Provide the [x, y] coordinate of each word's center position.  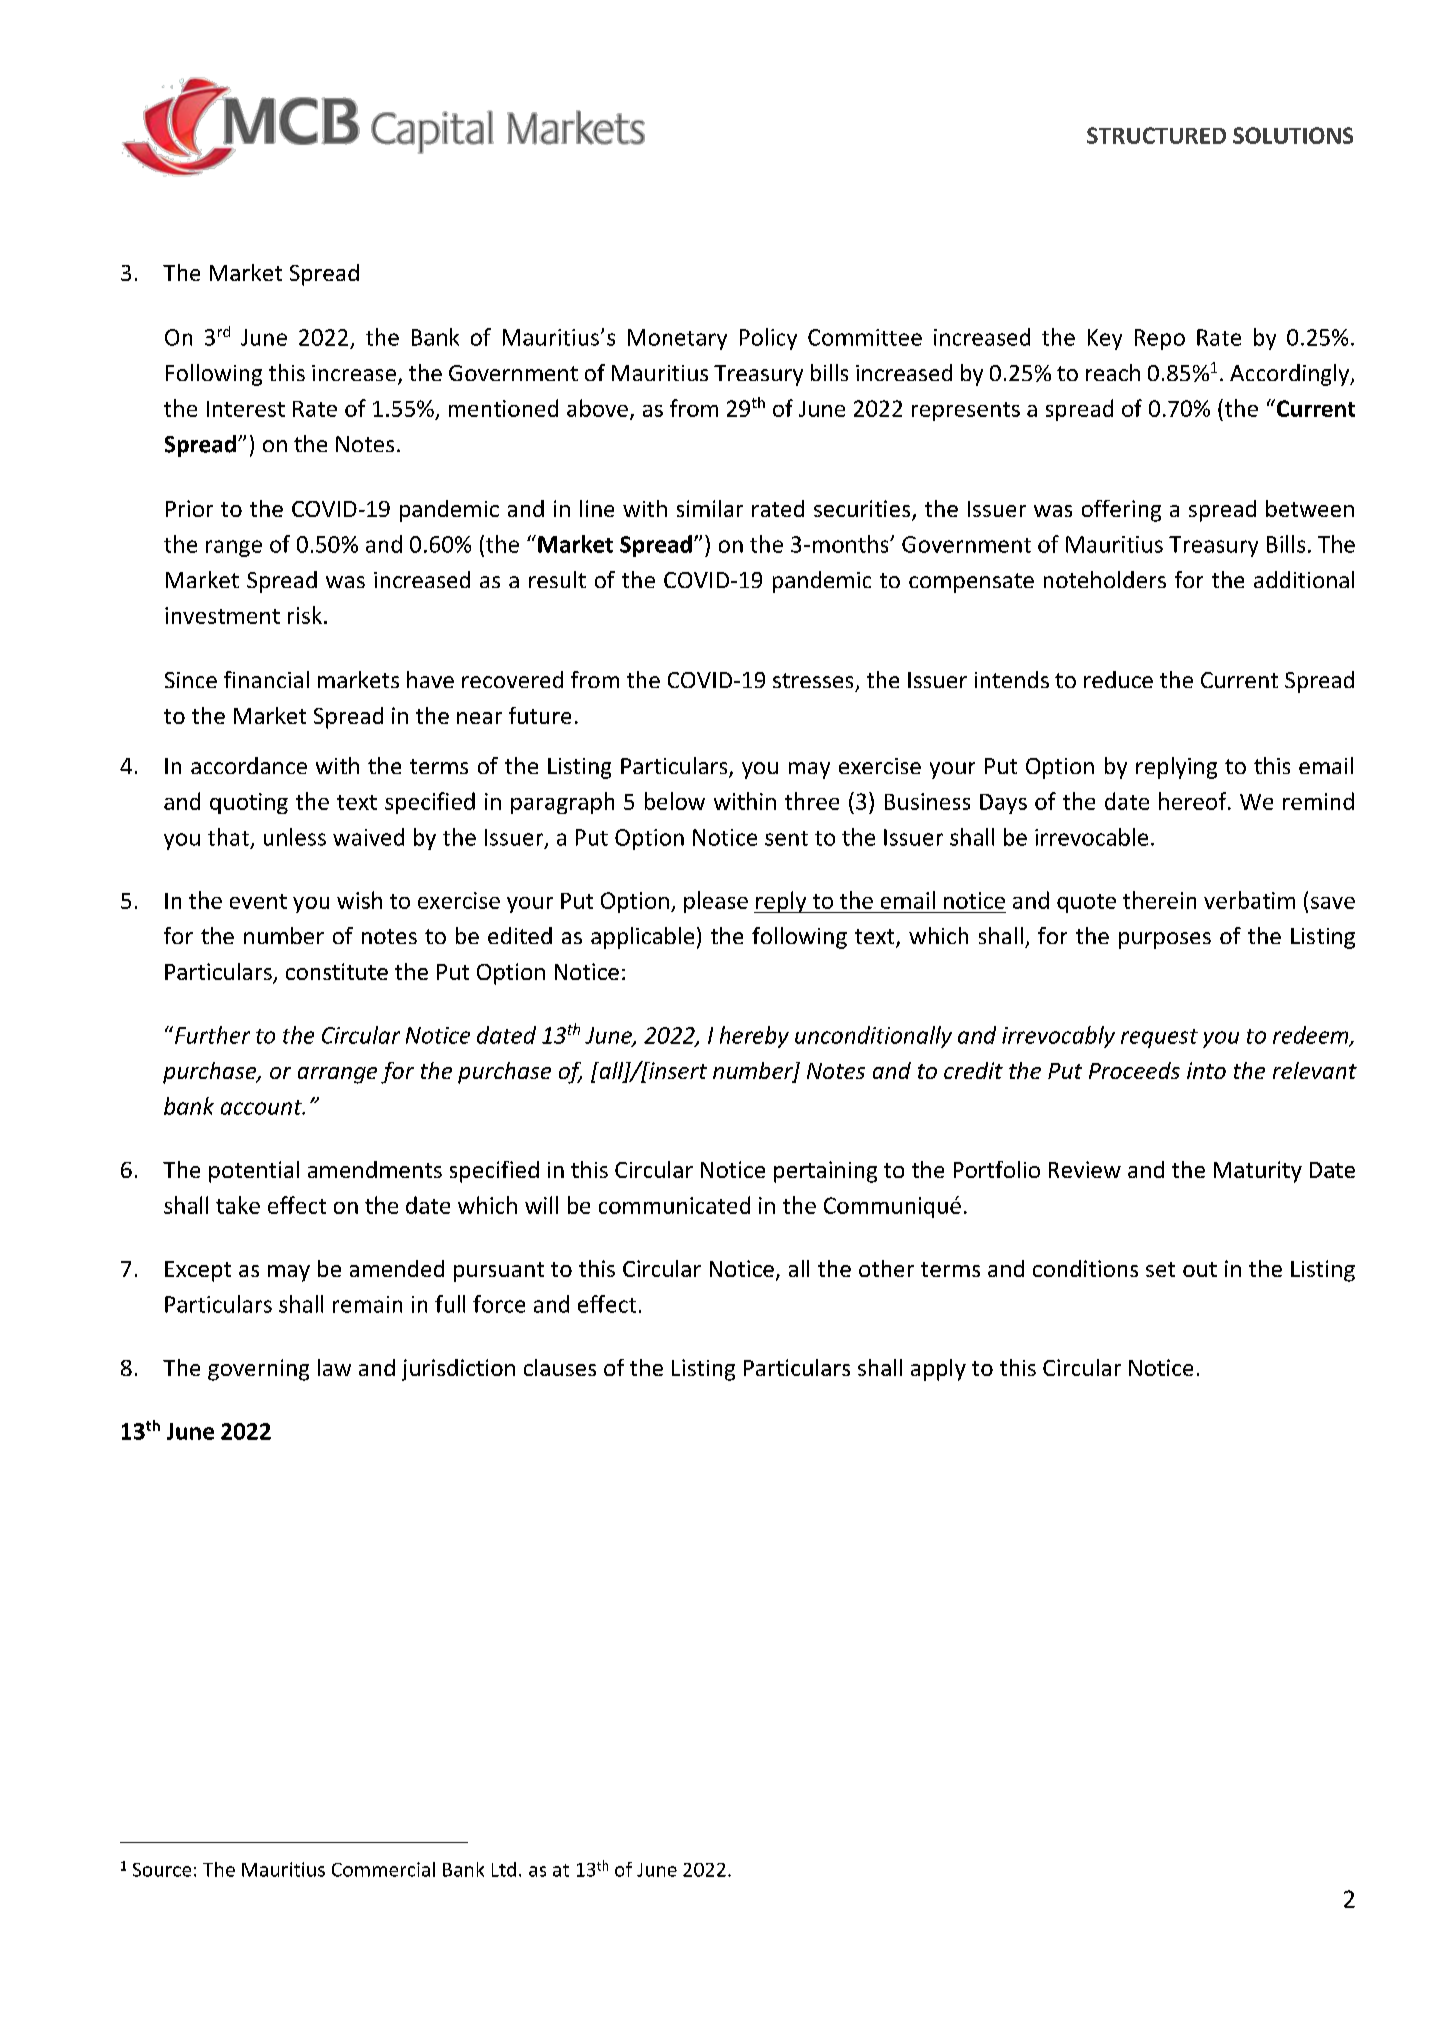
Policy [768, 339]
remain [367, 1304]
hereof [1194, 801]
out [1200, 1269]
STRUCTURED [1156, 135]
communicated [674, 1205]
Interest [246, 409]
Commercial [383, 1869]
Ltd [504, 1869]
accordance [249, 765]
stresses [813, 680]
